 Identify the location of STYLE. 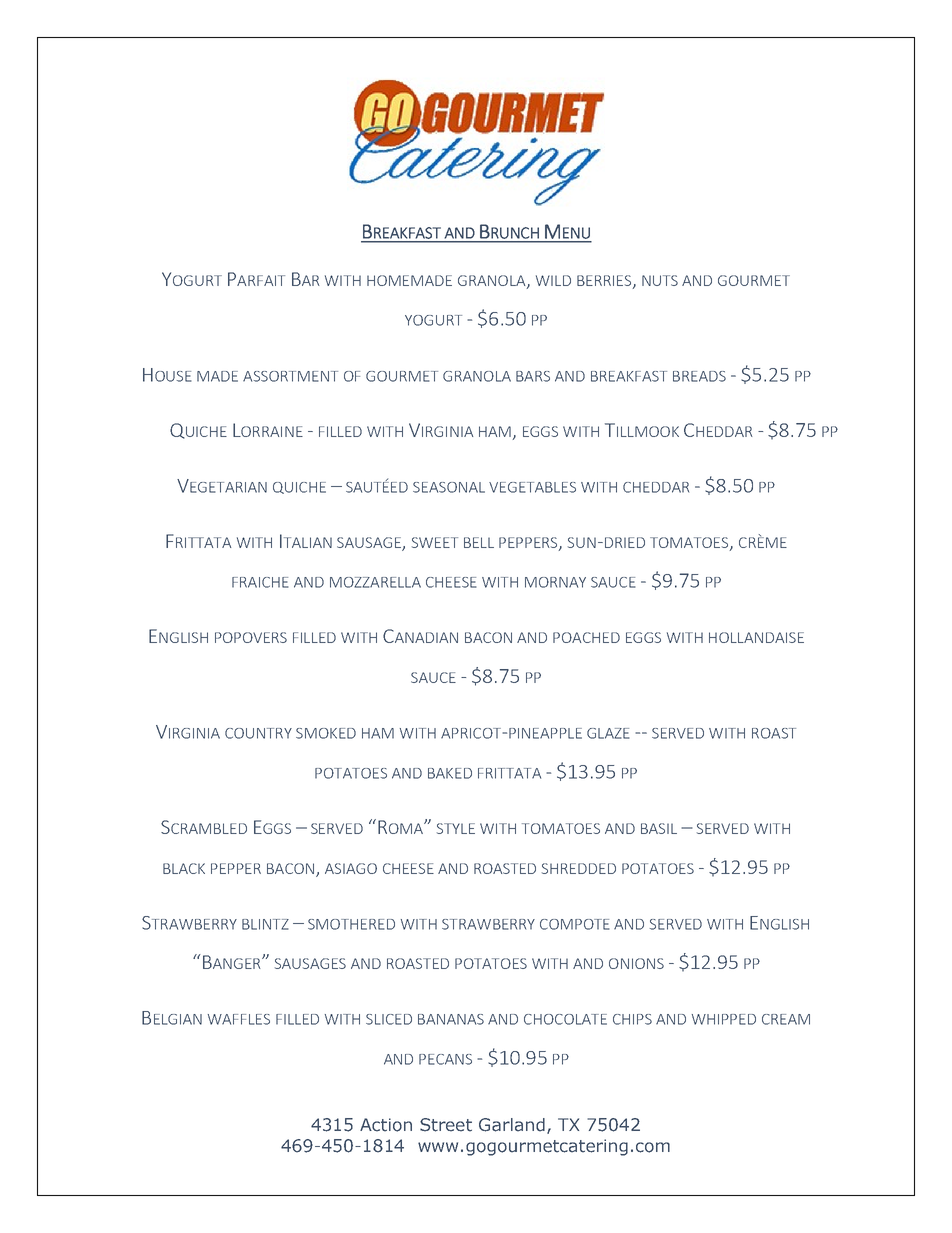
(456, 828).
